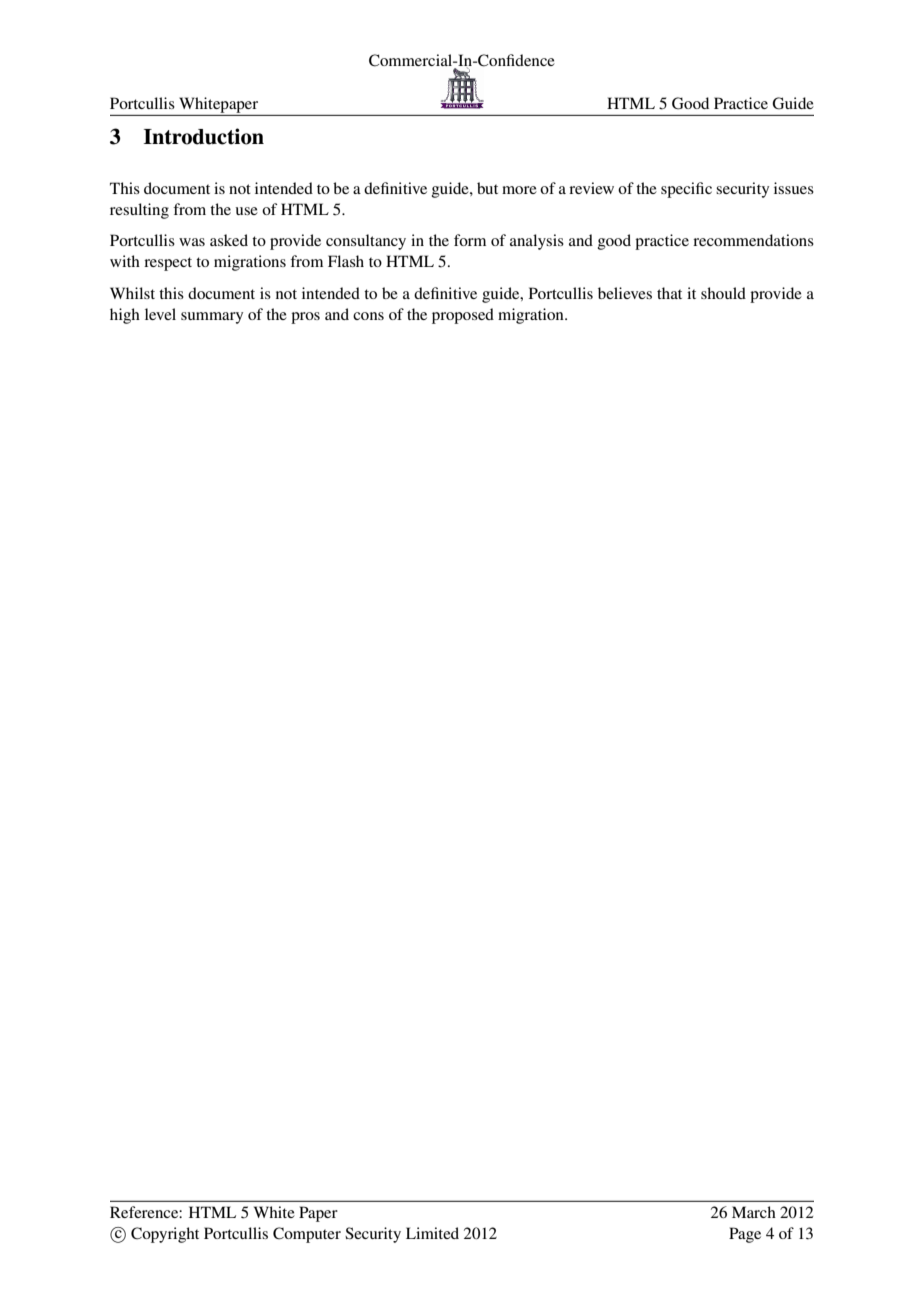 Image resolution: width=924 pixels, height=1308 pixels. What do you see at coordinates (487, 188) in the page?
I see `but` at bounding box center [487, 188].
